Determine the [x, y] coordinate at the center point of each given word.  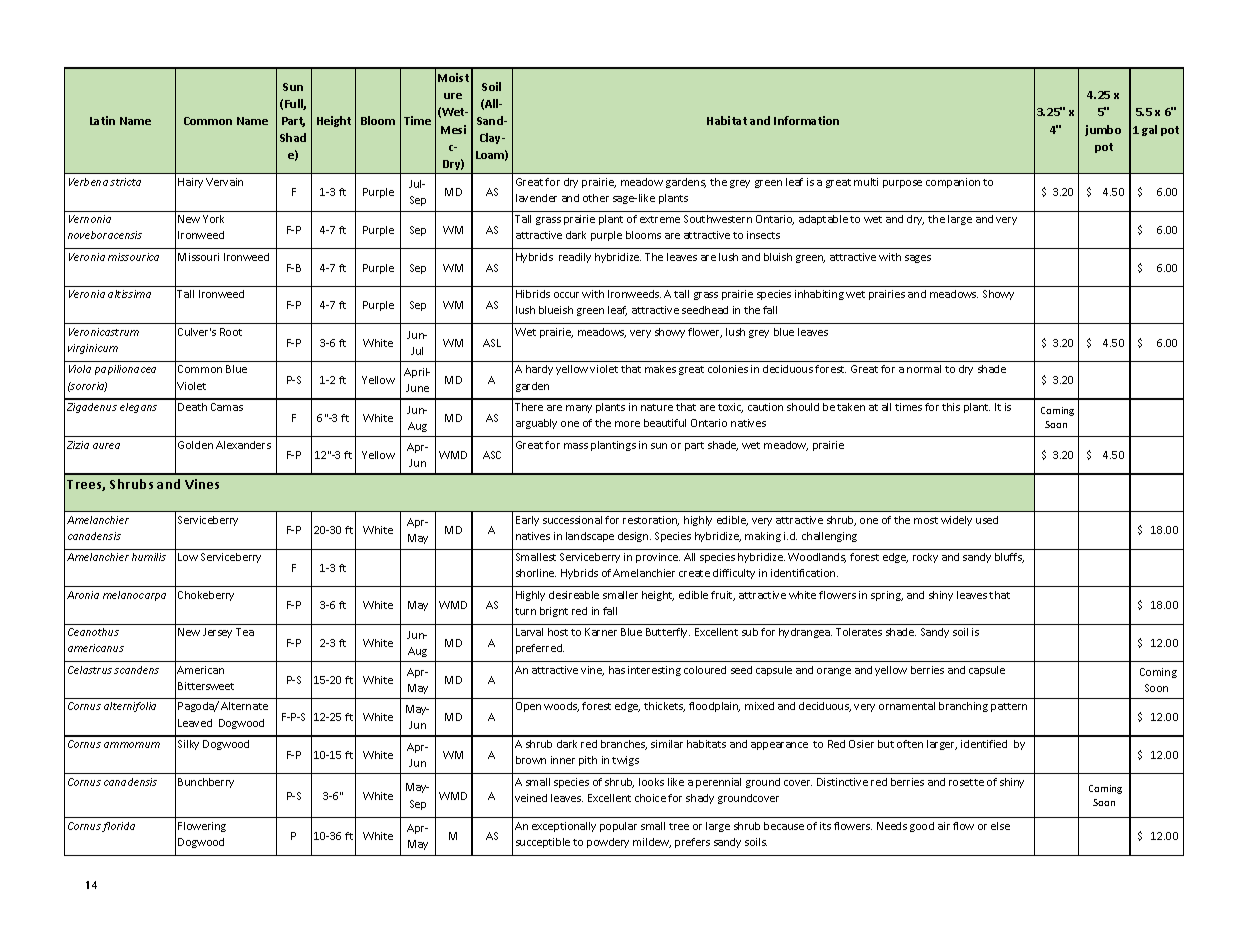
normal [924, 369]
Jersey [217, 633]
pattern [1009, 707]
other [596, 198]
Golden [195, 445]
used [987, 520]
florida [118, 827]
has [617, 670]
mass [576, 446]
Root [231, 332]
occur [566, 295]
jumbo [1103, 130]
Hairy [190, 183]
